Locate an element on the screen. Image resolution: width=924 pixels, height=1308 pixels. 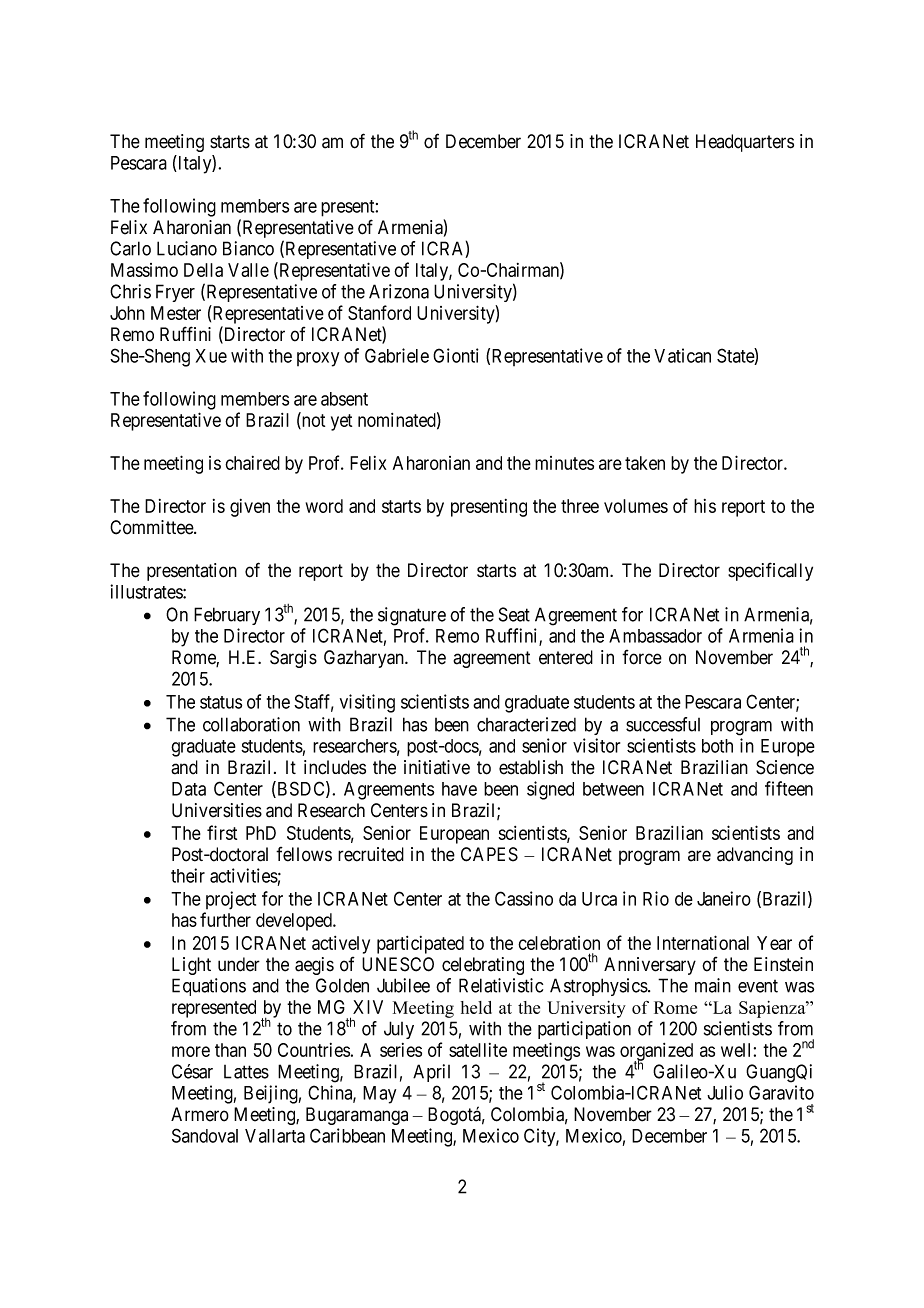
Arizona is located at coordinates (399, 291).
